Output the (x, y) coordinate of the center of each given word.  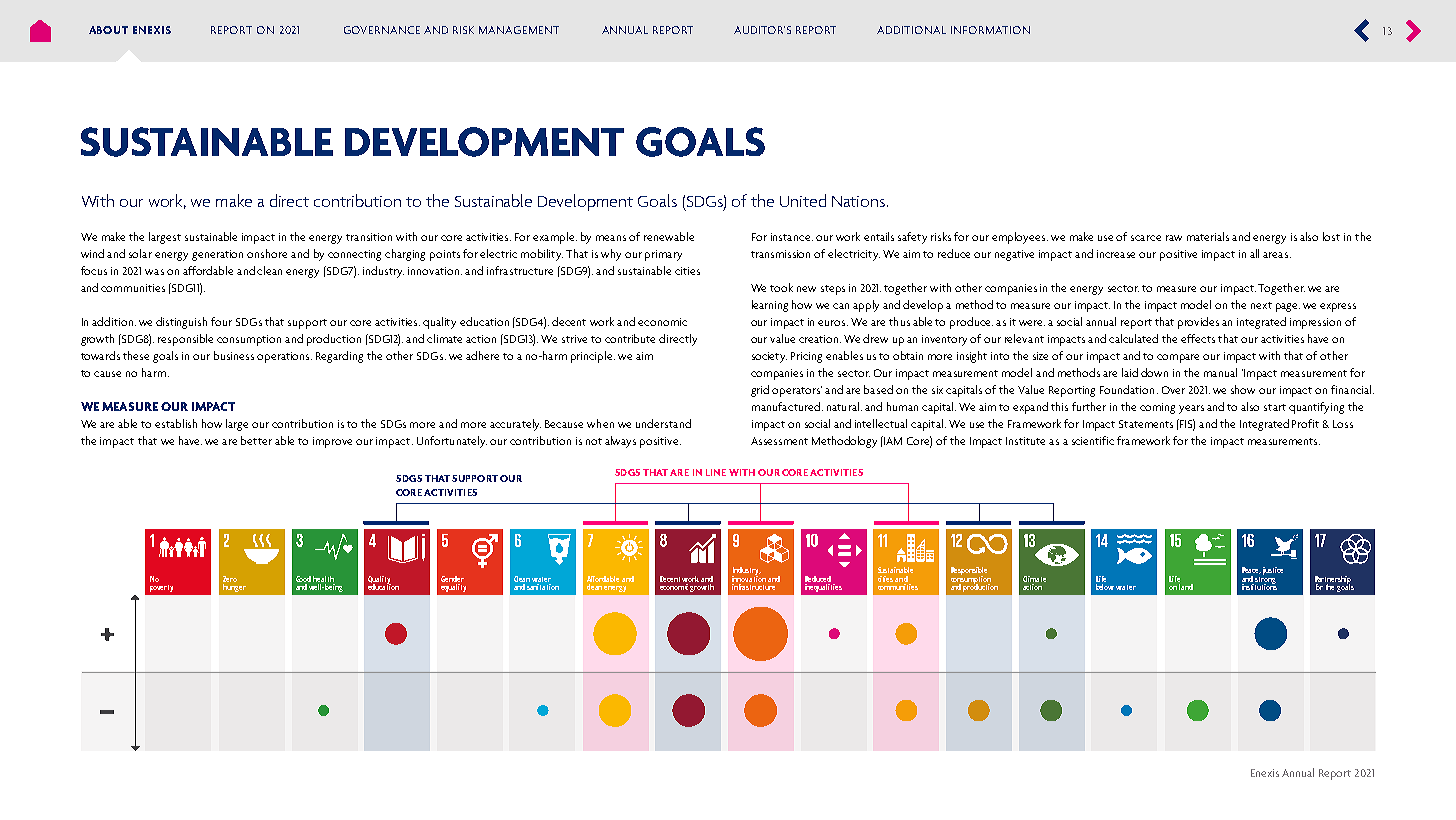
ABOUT (108, 30)
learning (770, 306)
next (1261, 305)
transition (369, 237)
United (803, 200)
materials (1208, 236)
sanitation (542, 585)
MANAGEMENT (519, 30)
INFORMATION (990, 30)
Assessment (779, 441)
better (256, 440)
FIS (1186, 424)
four (221, 321)
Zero (230, 579)
